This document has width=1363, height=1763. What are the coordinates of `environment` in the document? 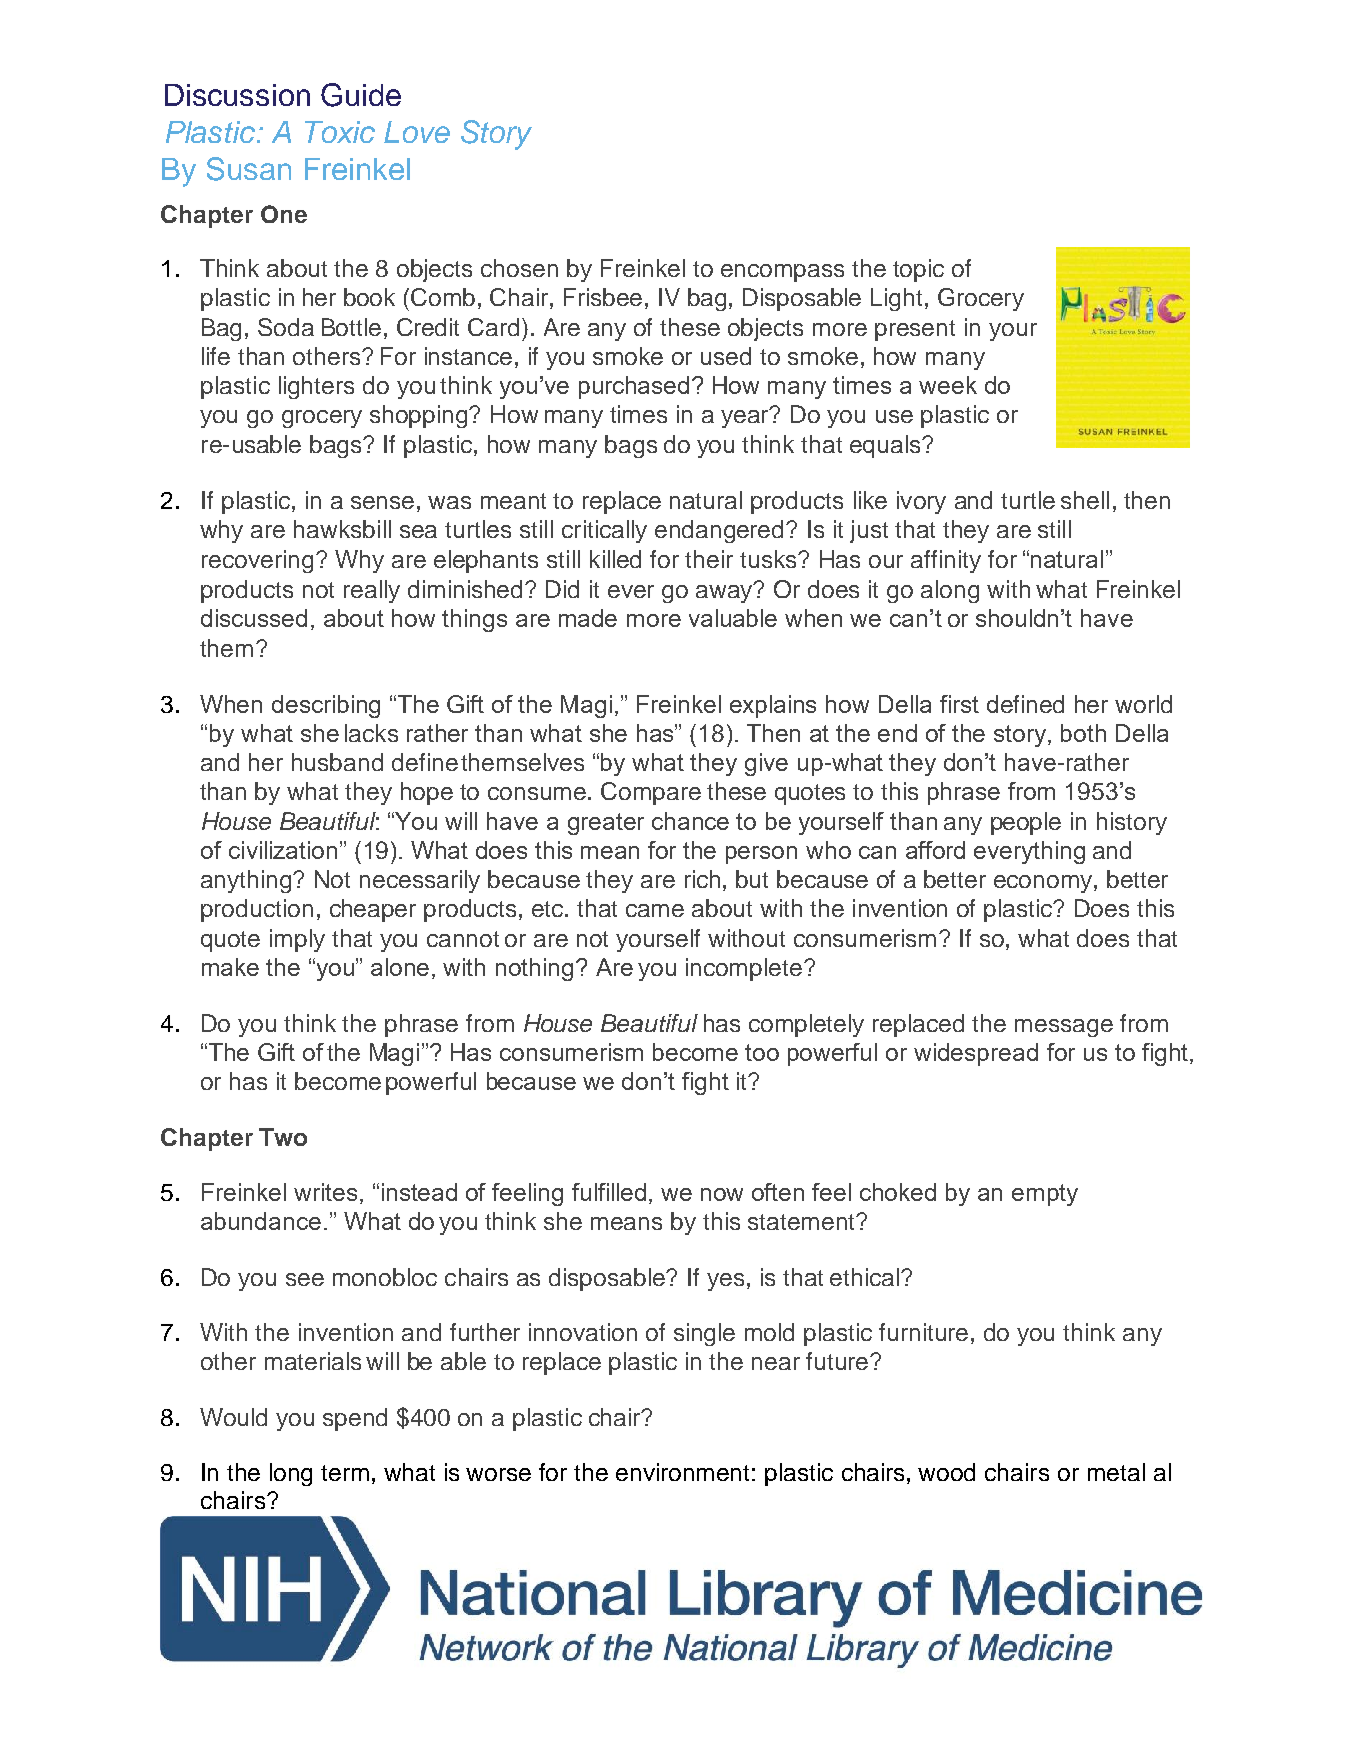 It's located at (682, 1472).
